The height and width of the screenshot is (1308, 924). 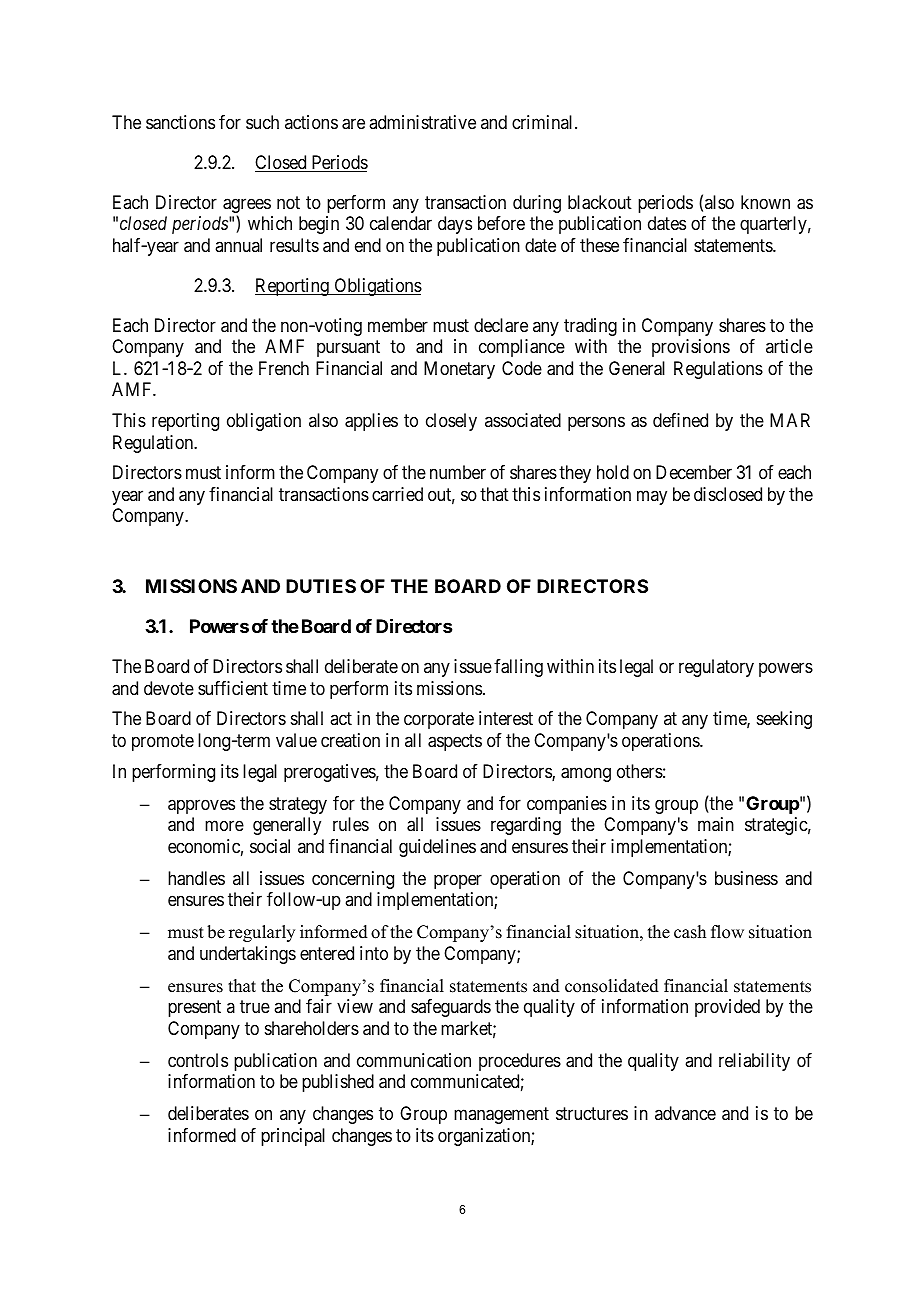 I want to click on falling, so click(x=518, y=668).
